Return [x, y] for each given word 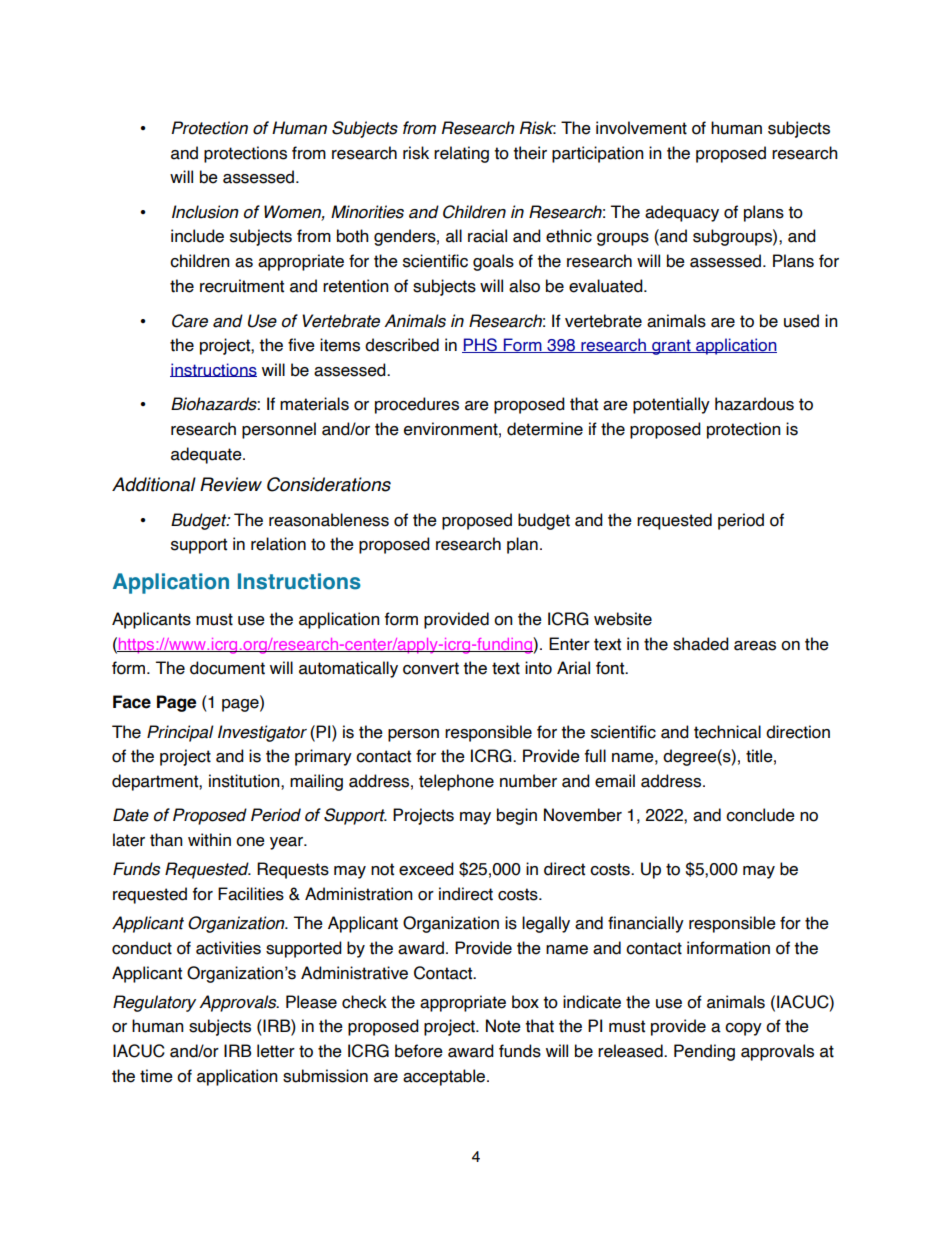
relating [461, 154]
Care [190, 321]
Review [231, 484]
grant [671, 347]
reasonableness [329, 520]
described [402, 345]
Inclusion [205, 212]
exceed [426, 869]
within [209, 840]
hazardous [754, 404]
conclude [760, 815]
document [227, 668]
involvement [641, 128]
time [156, 1076]
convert [431, 668]
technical [727, 732]
